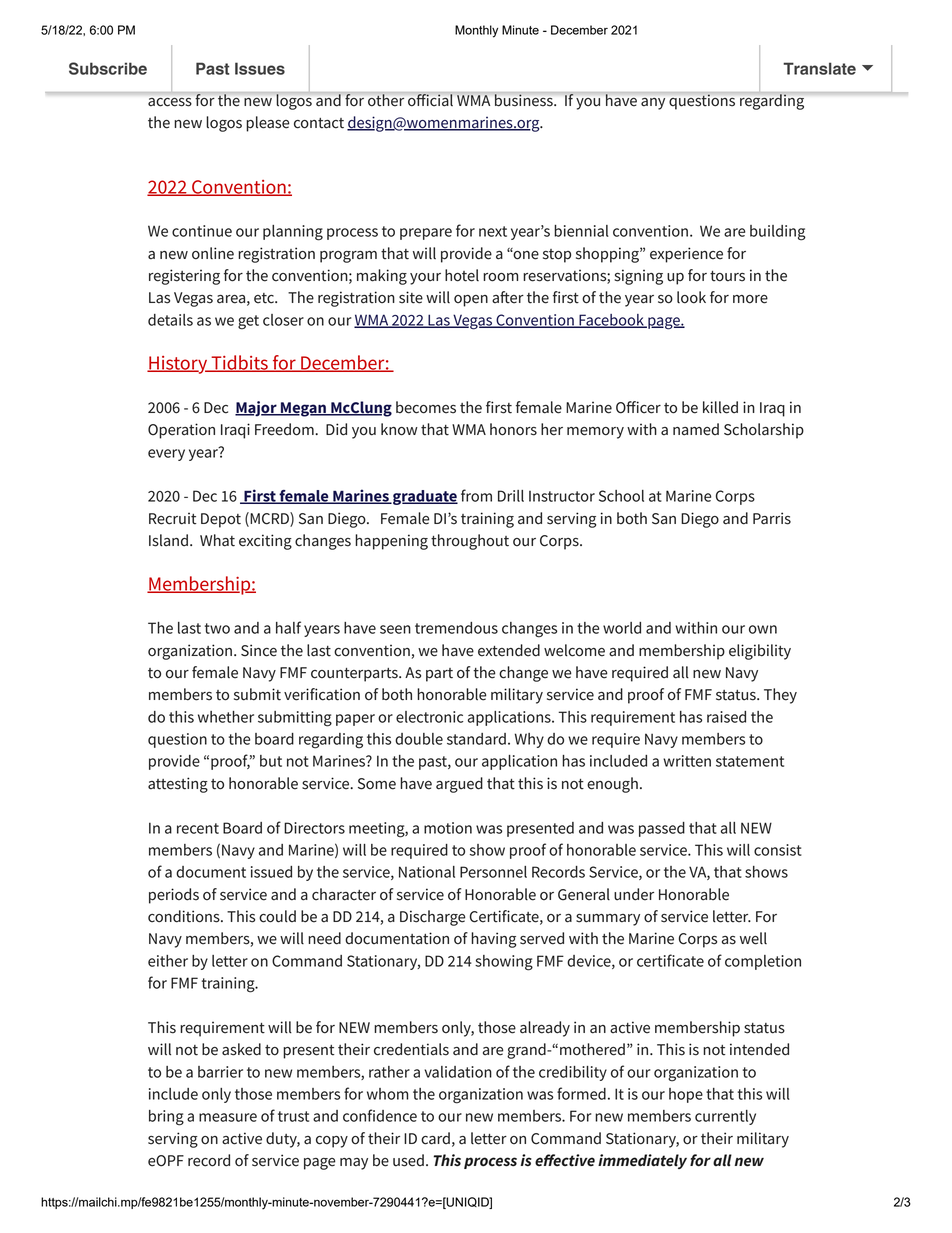 This image has width=952, height=1233. Describe the element at coordinates (763, 629) in the image. I see `own` at that location.
